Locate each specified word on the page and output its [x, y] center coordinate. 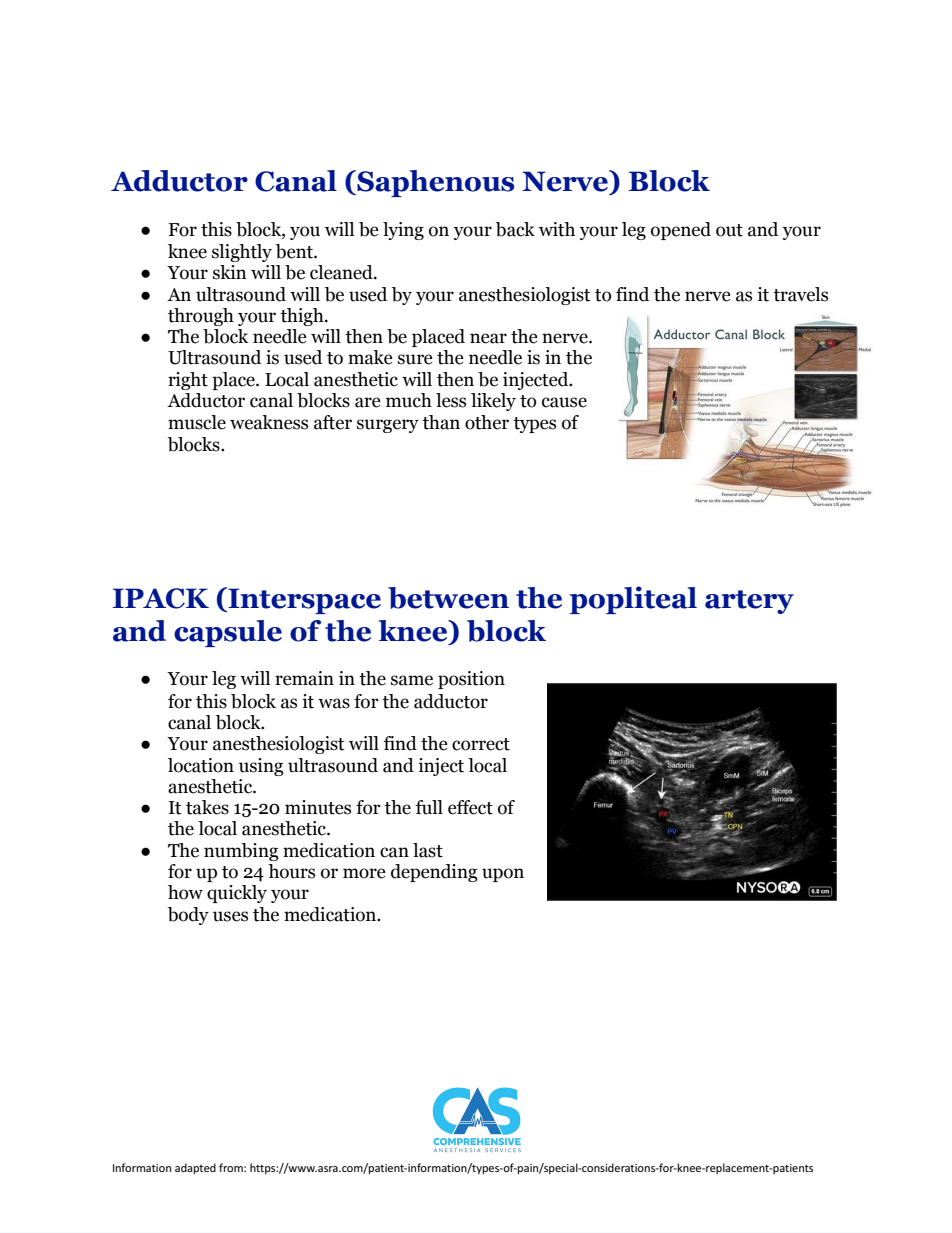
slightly [242, 253]
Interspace [303, 600]
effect [470, 807]
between [448, 598]
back [515, 229]
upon [503, 875]
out [729, 230]
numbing [241, 852]
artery [749, 602]
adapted [195, 1168]
